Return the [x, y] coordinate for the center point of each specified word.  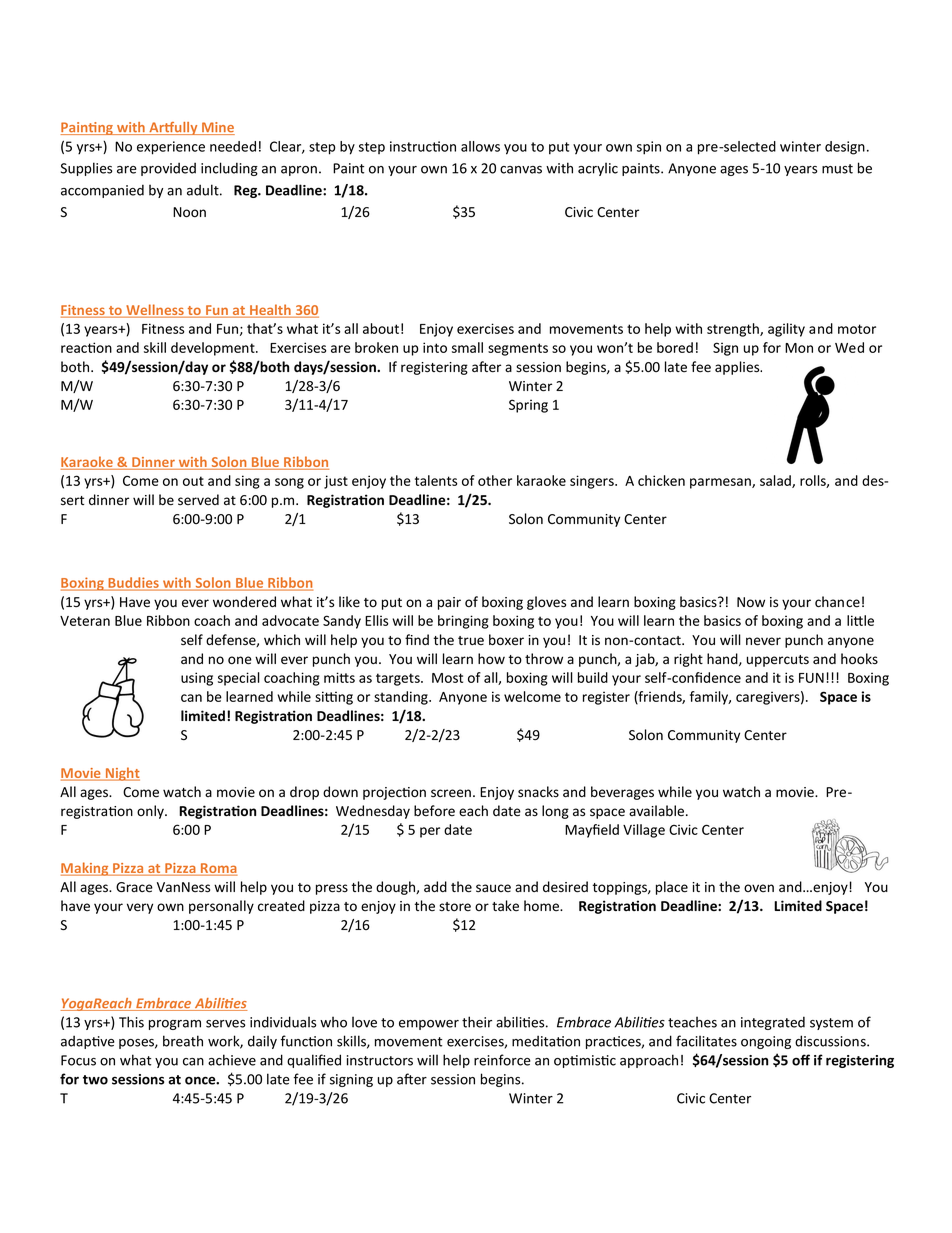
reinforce [502, 1060]
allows [480, 146]
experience [171, 148]
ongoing [766, 1042]
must [837, 169]
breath [183, 1041]
